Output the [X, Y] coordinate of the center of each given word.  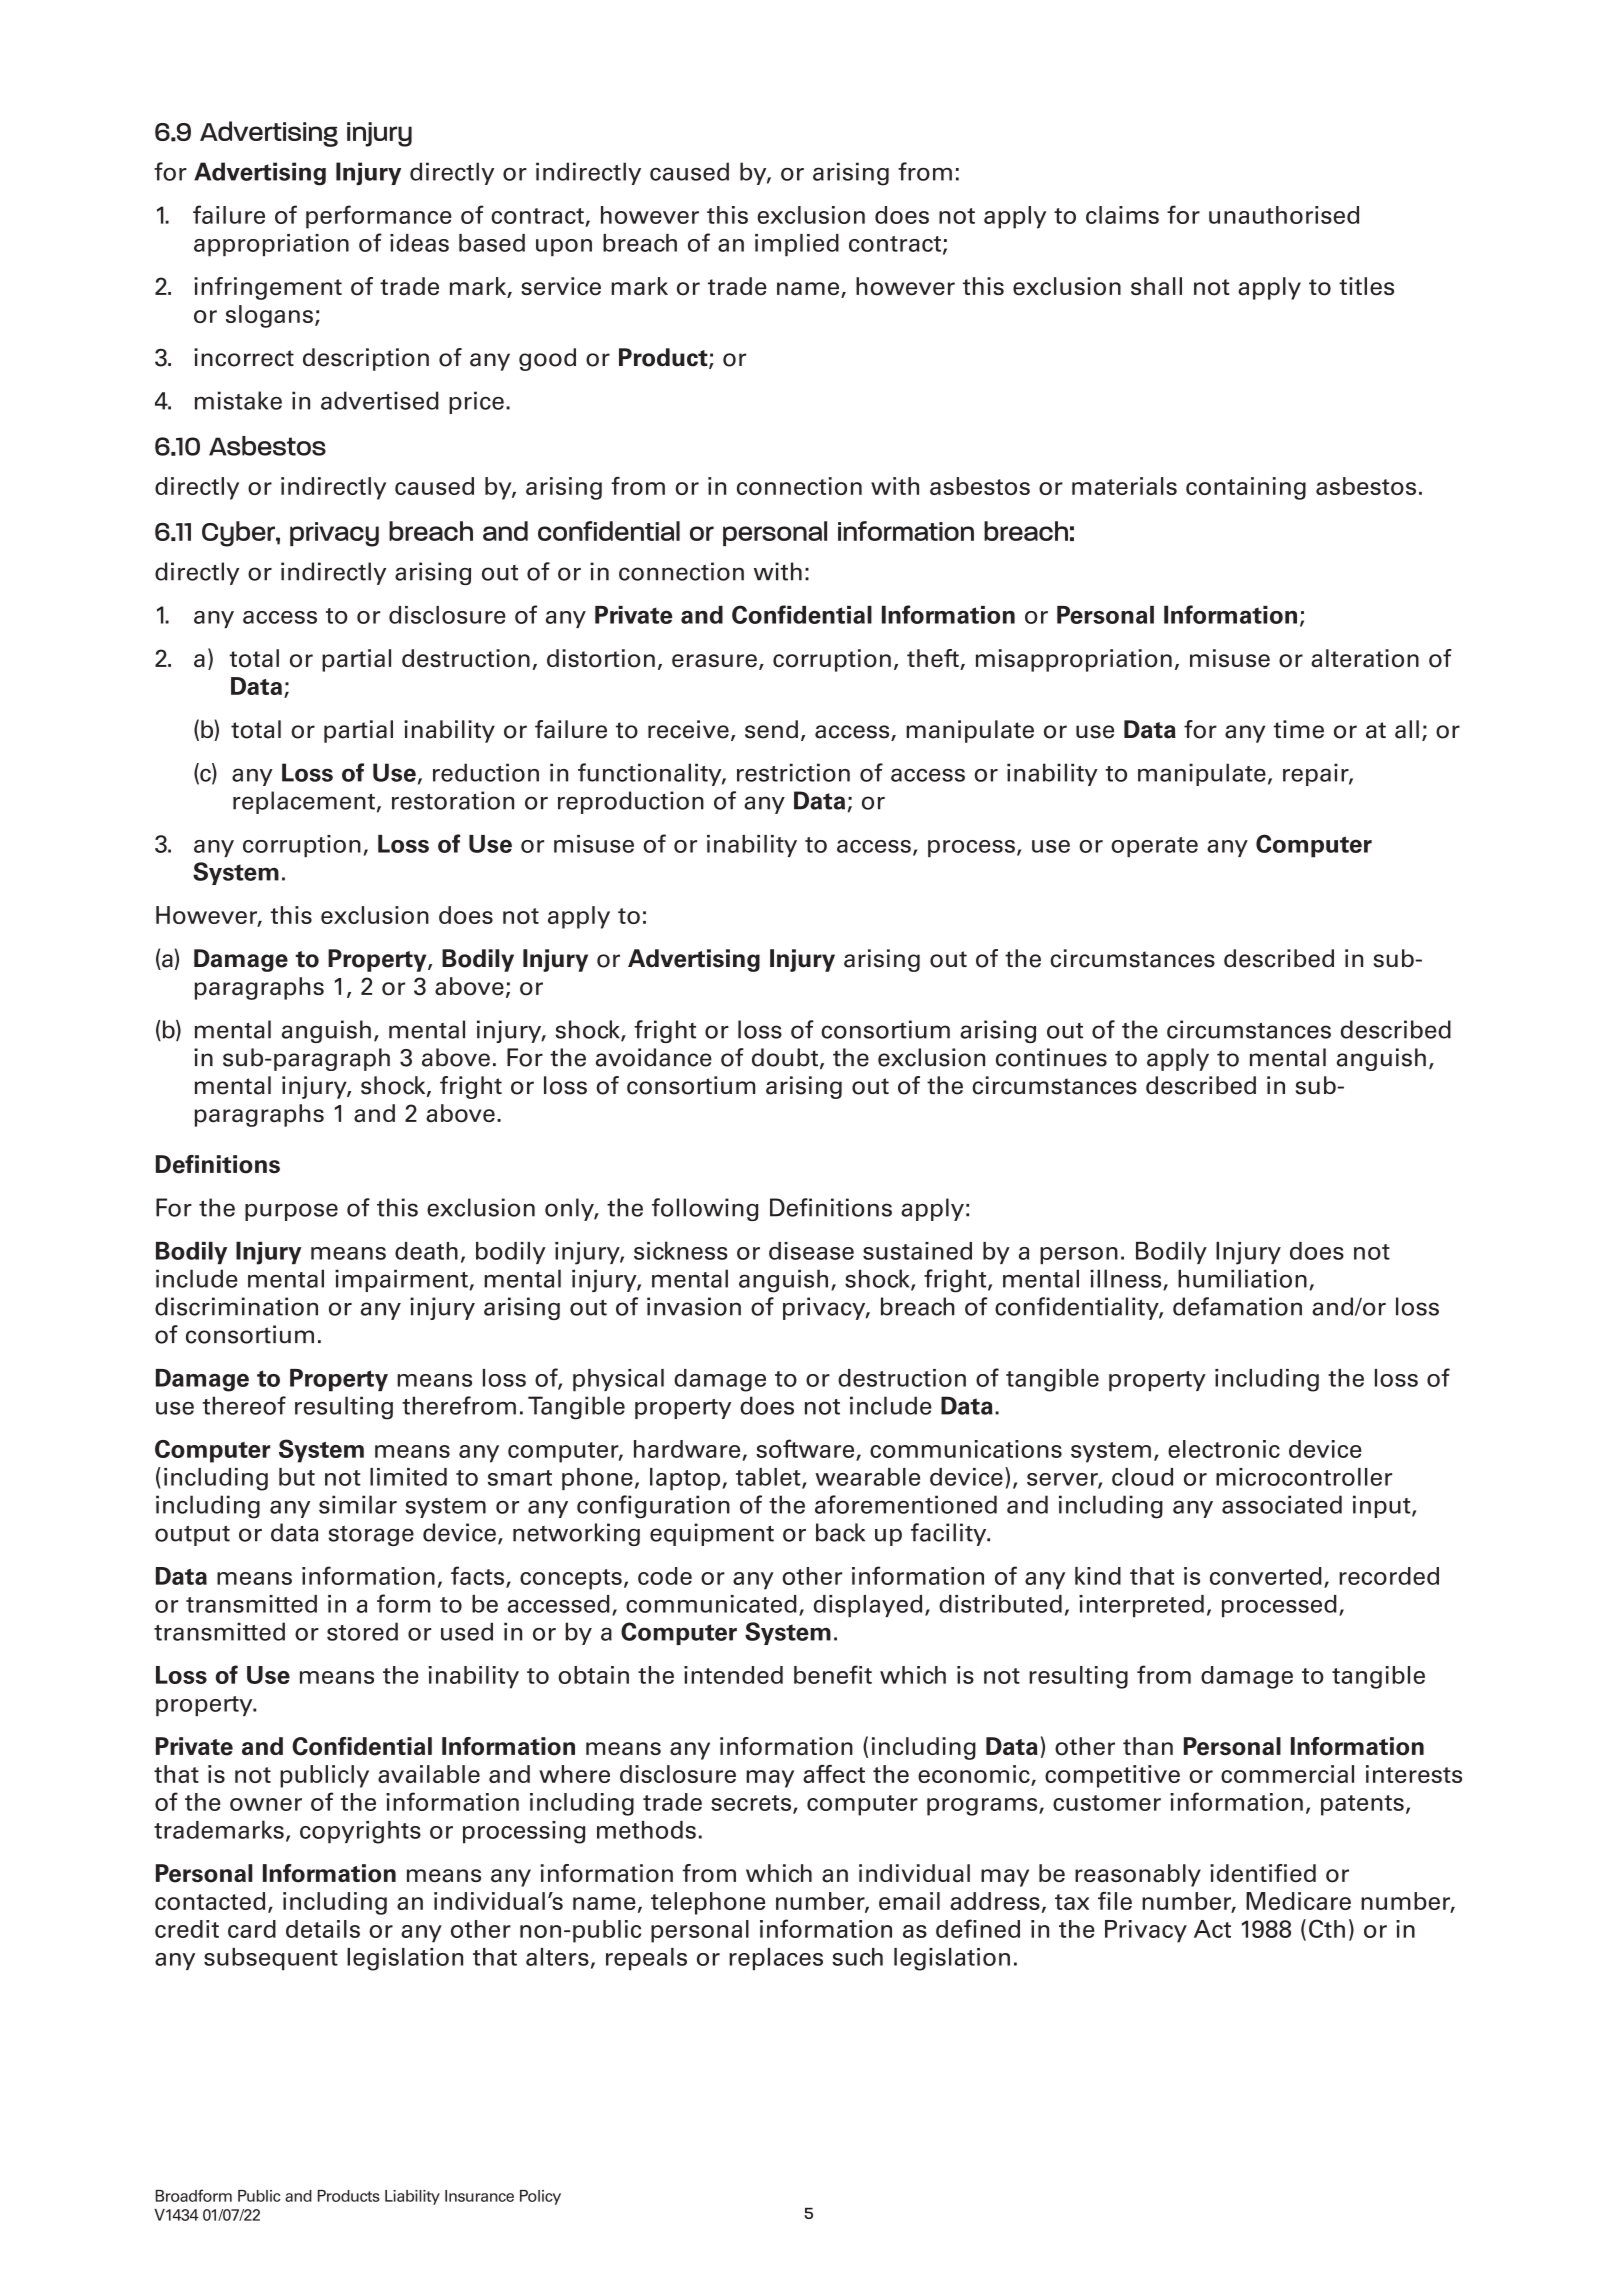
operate [1154, 847]
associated [1282, 1504]
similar [358, 1504]
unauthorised [1284, 215]
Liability [412, 2197]
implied [797, 245]
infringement [268, 288]
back [840, 1532]
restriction [793, 772]
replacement [304, 802]
